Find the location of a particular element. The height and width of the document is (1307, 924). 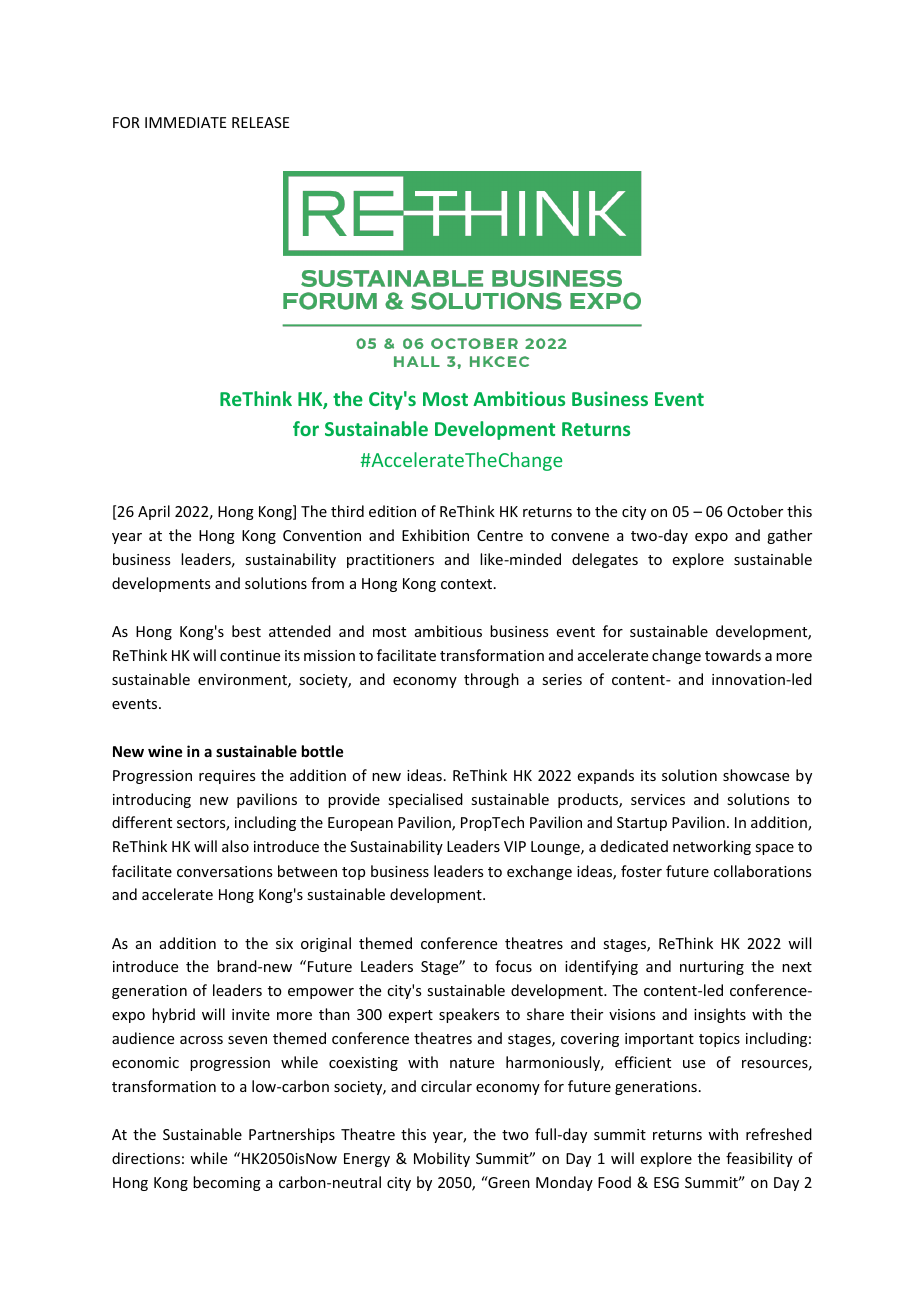

Mobility is located at coordinates (442, 1159).
